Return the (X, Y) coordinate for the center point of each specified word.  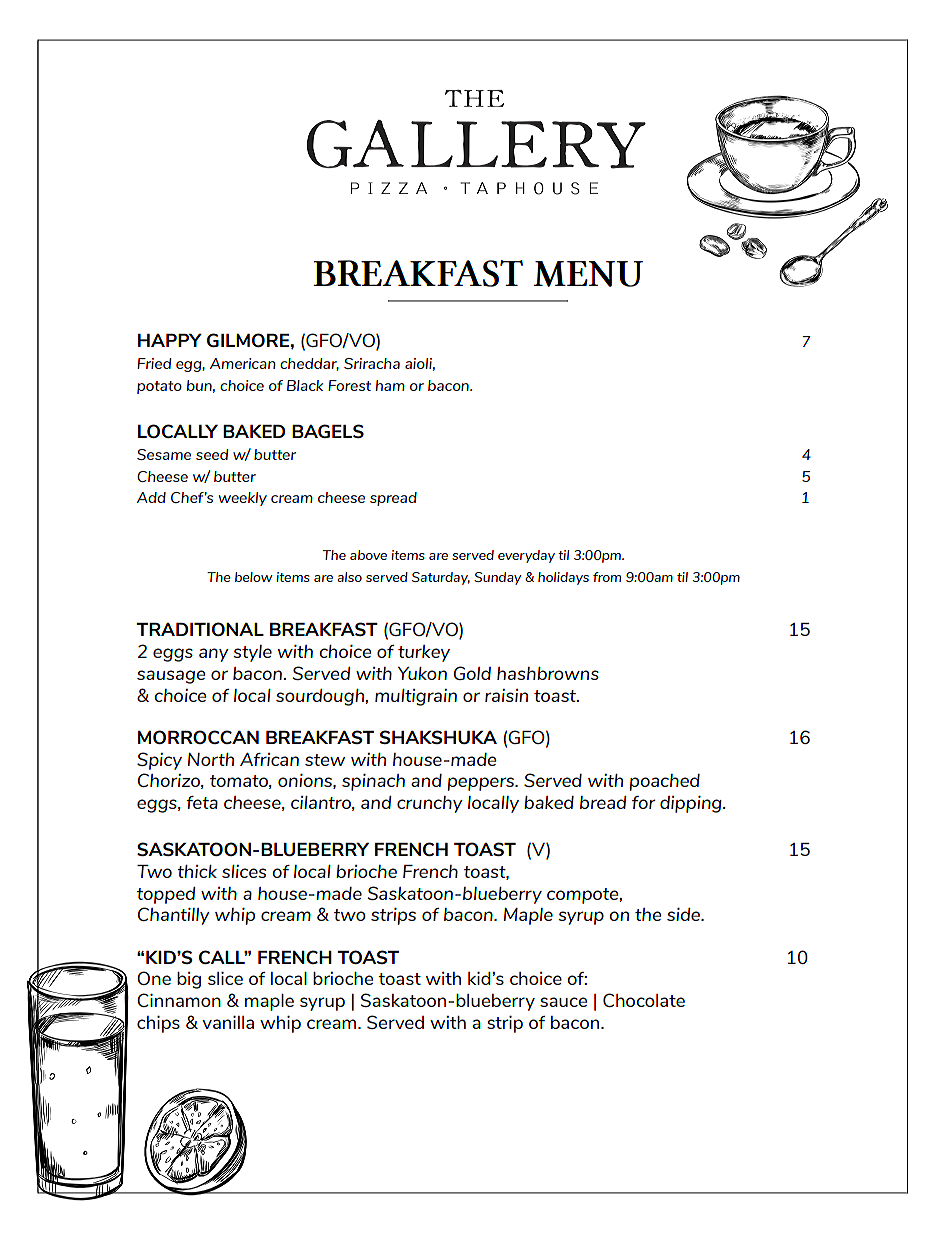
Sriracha (372, 363)
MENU (588, 274)
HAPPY (170, 340)
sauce (563, 1002)
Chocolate (644, 1000)
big (189, 980)
